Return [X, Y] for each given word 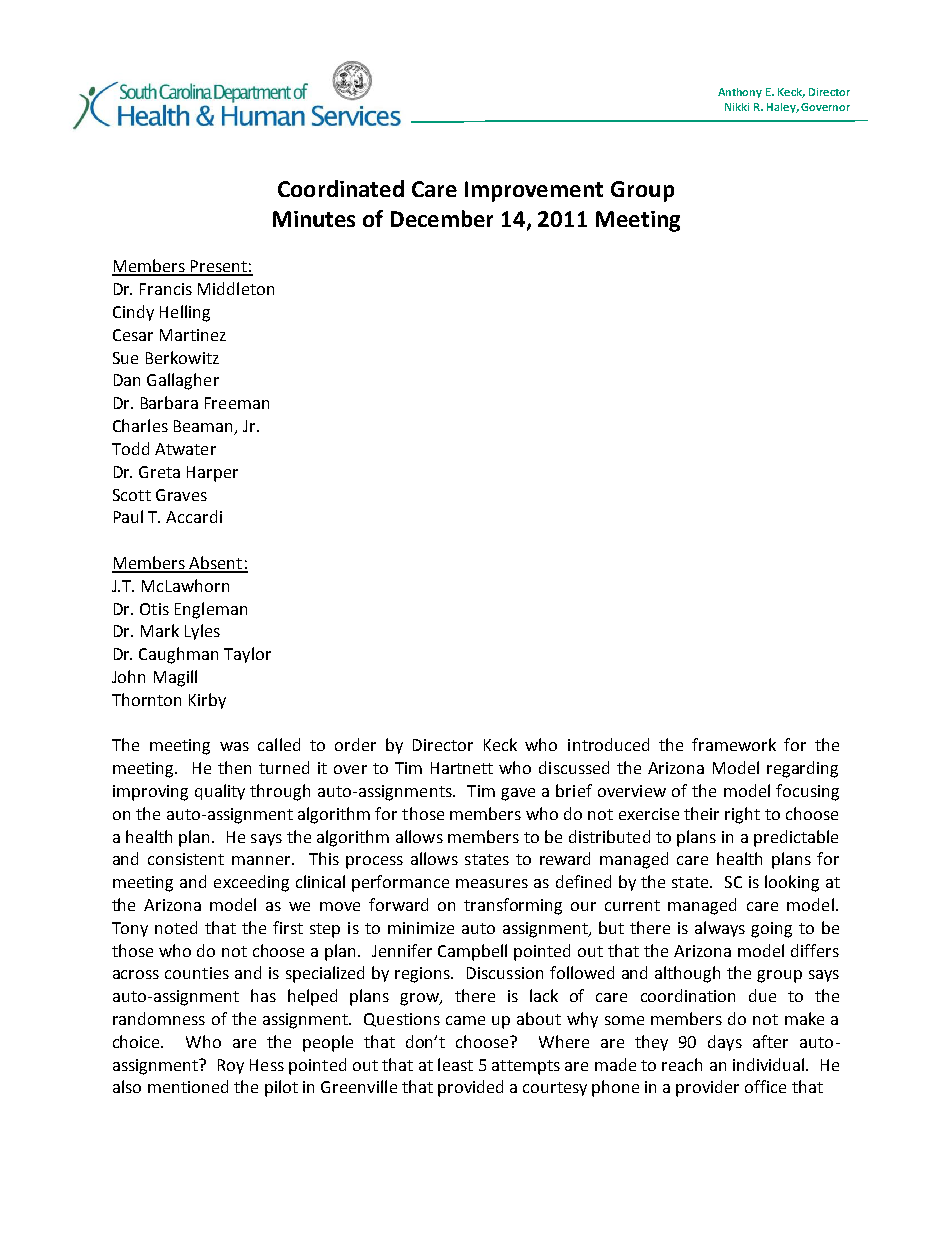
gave [518, 794]
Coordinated [341, 188]
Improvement [534, 191]
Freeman [237, 403]
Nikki [737, 107]
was [234, 746]
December [442, 218]
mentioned [188, 1086]
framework [734, 744]
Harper [212, 474]
